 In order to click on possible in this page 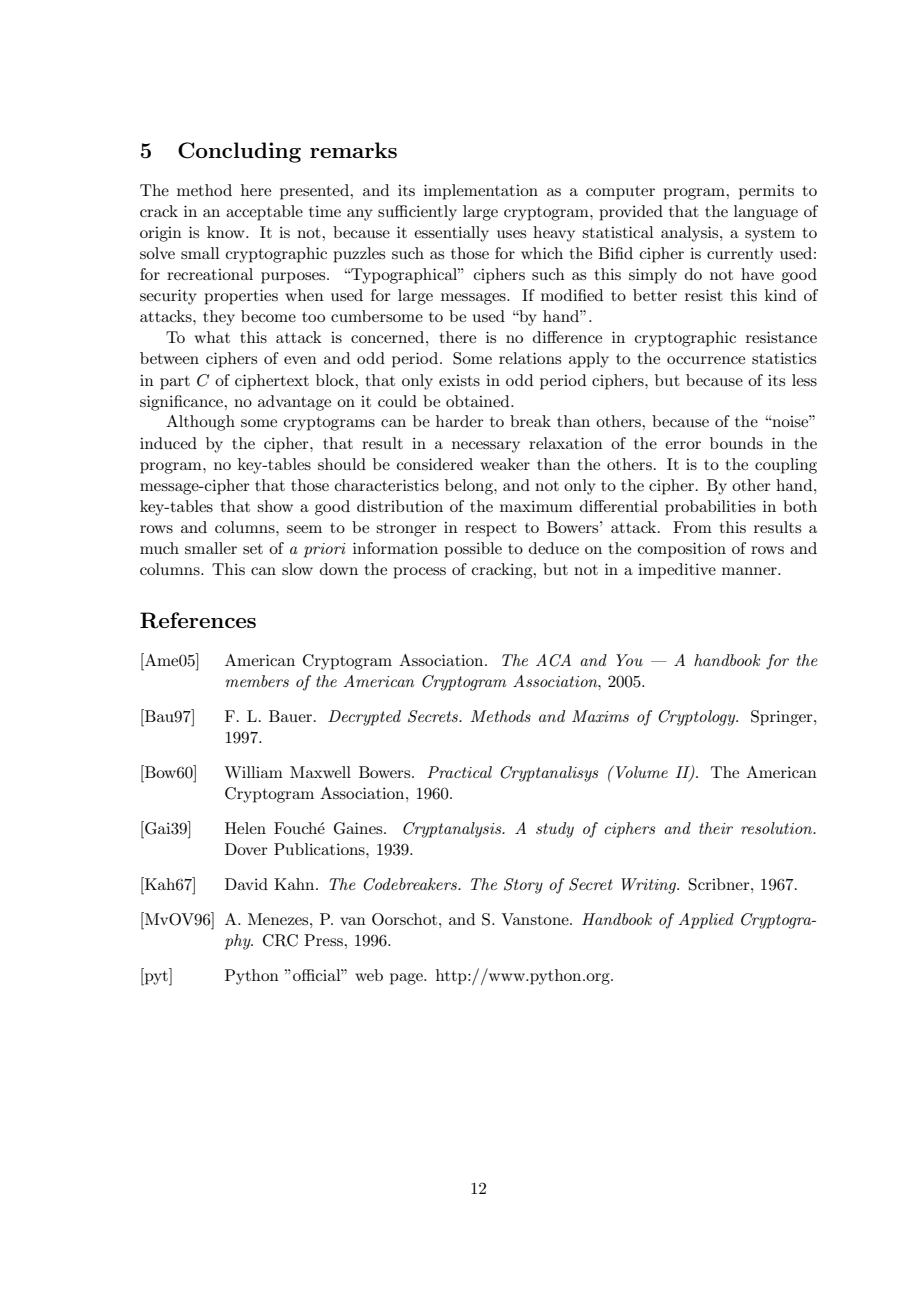, I will do `click(473, 550)`.
